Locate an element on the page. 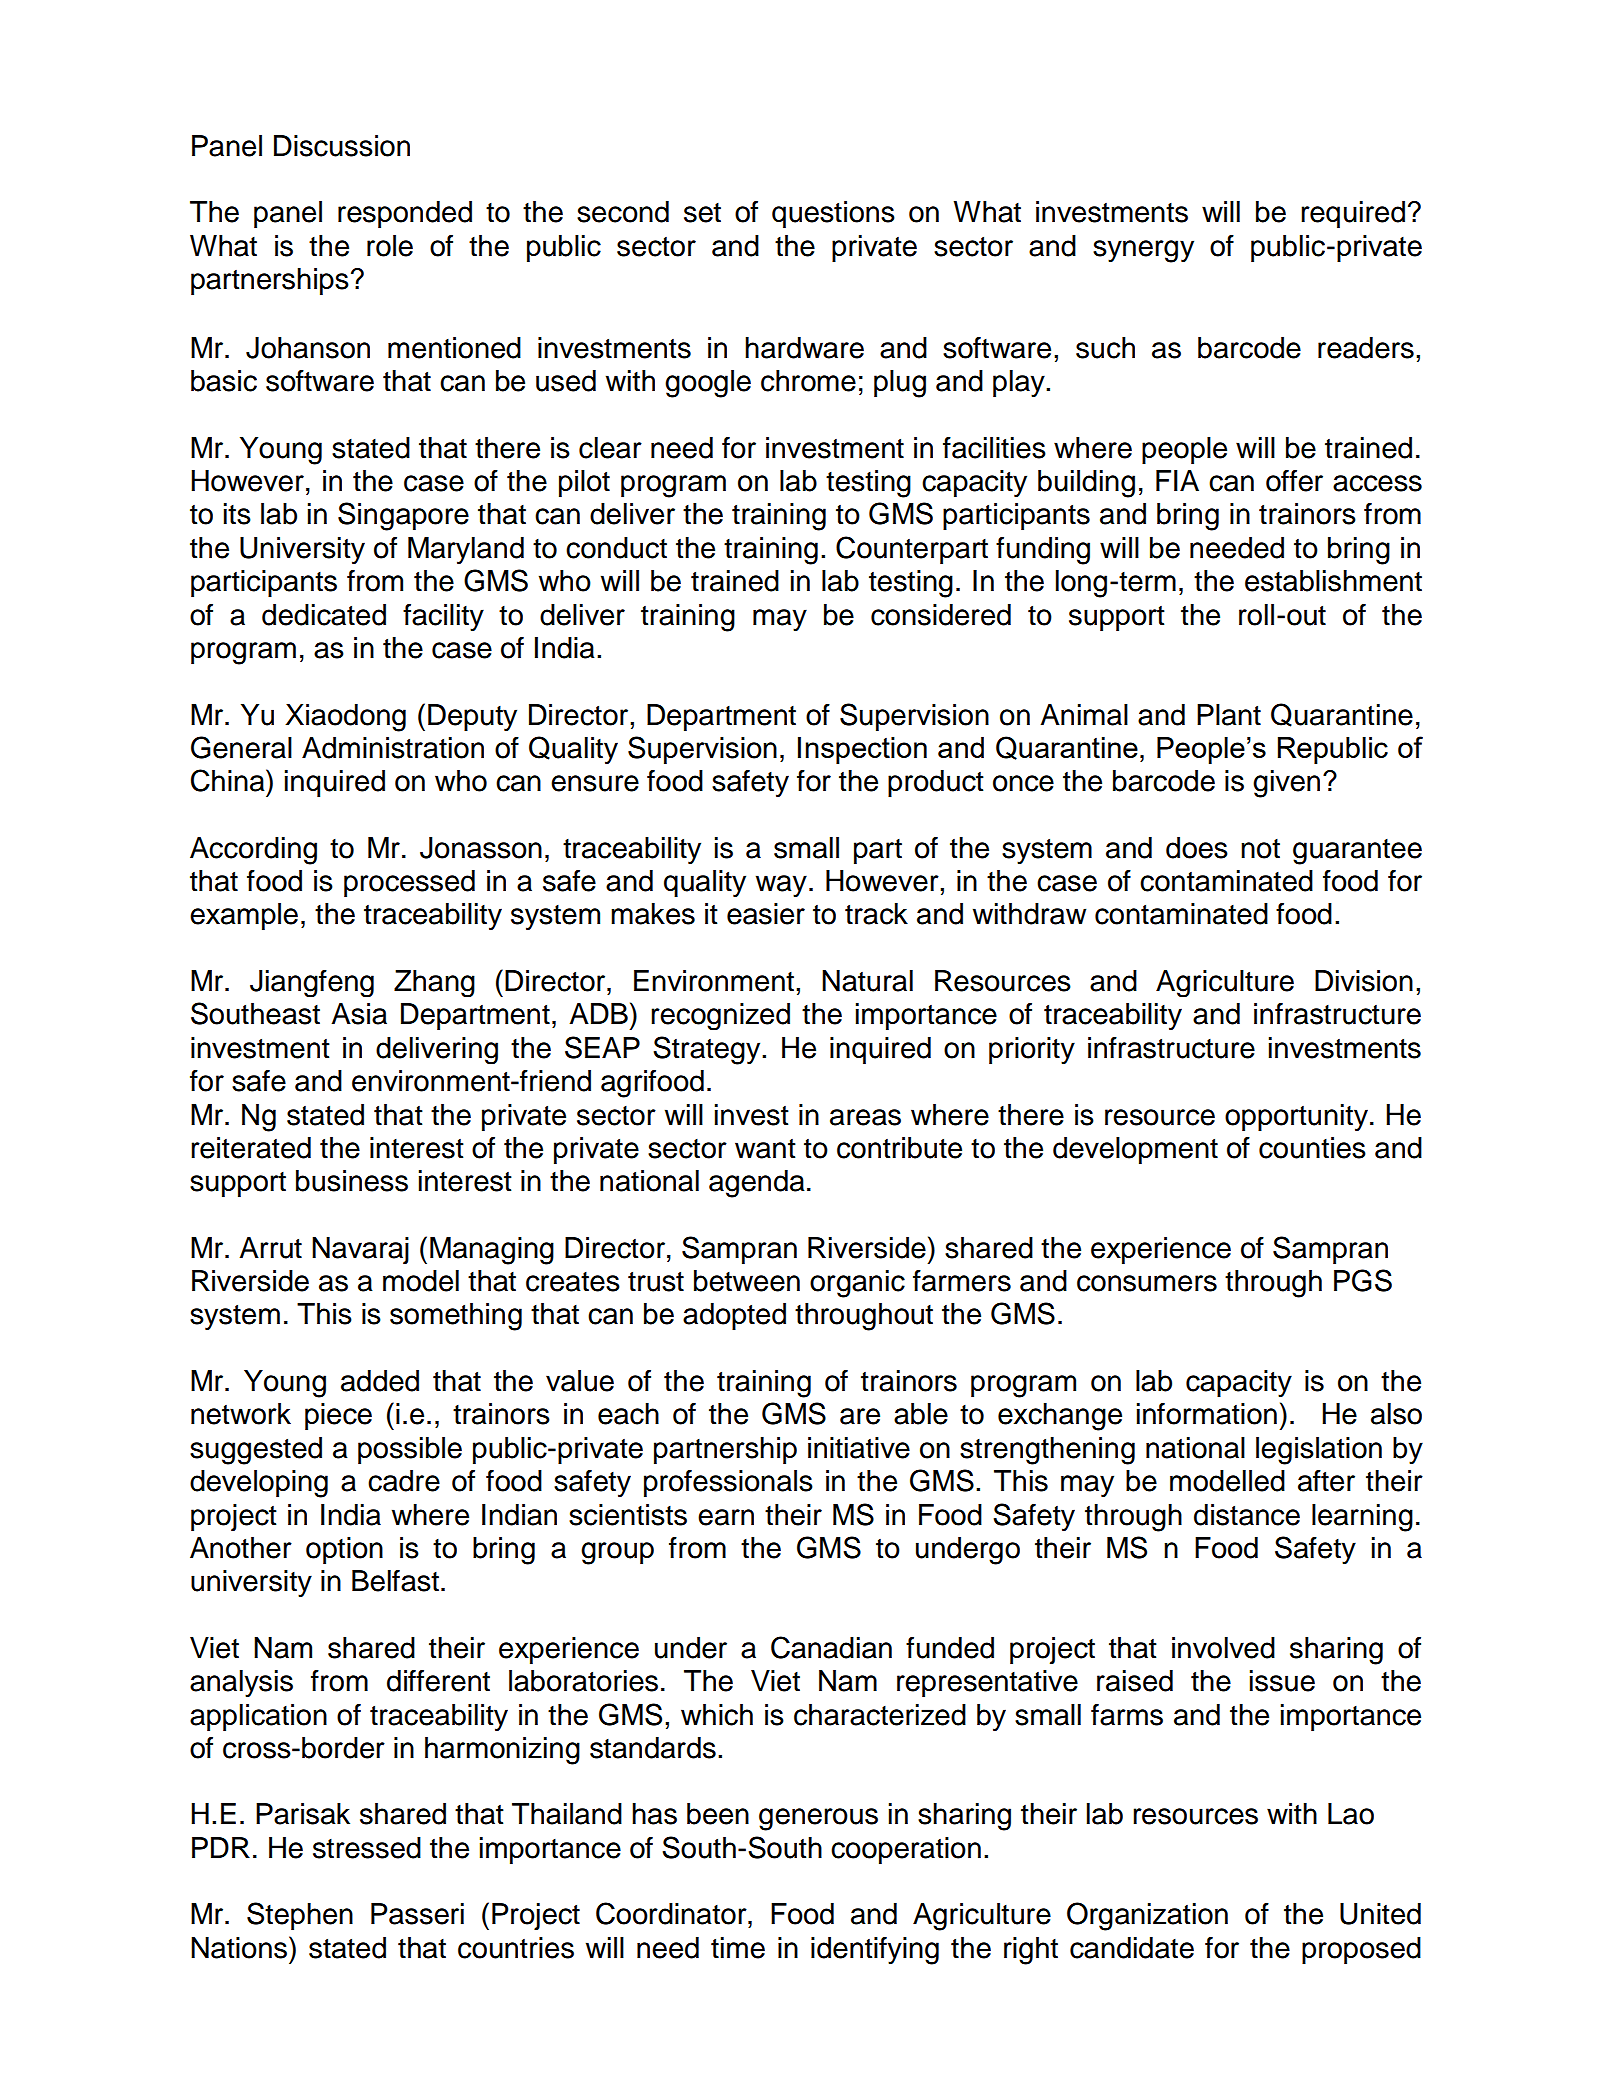  responded is located at coordinates (405, 214).
